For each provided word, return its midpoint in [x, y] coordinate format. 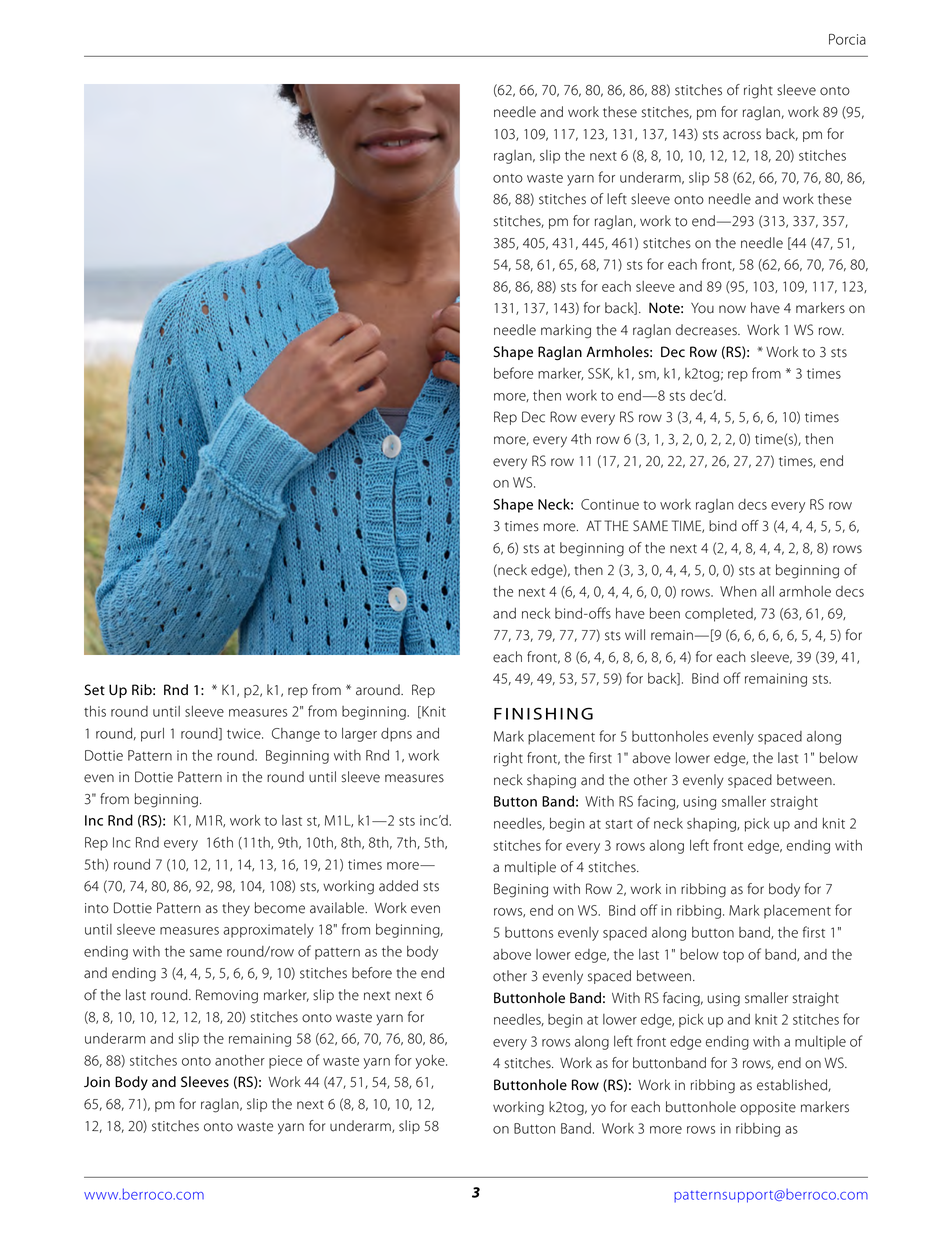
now [732, 309]
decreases [707, 330]
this [95, 711]
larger [359, 735]
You [702, 308]
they [236, 909]
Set [94, 690]
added [398, 886]
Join [97, 1082]
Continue [610, 504]
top [733, 957]
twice [245, 733]
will [635, 634]
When [738, 591]
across [742, 135]
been [665, 613]
